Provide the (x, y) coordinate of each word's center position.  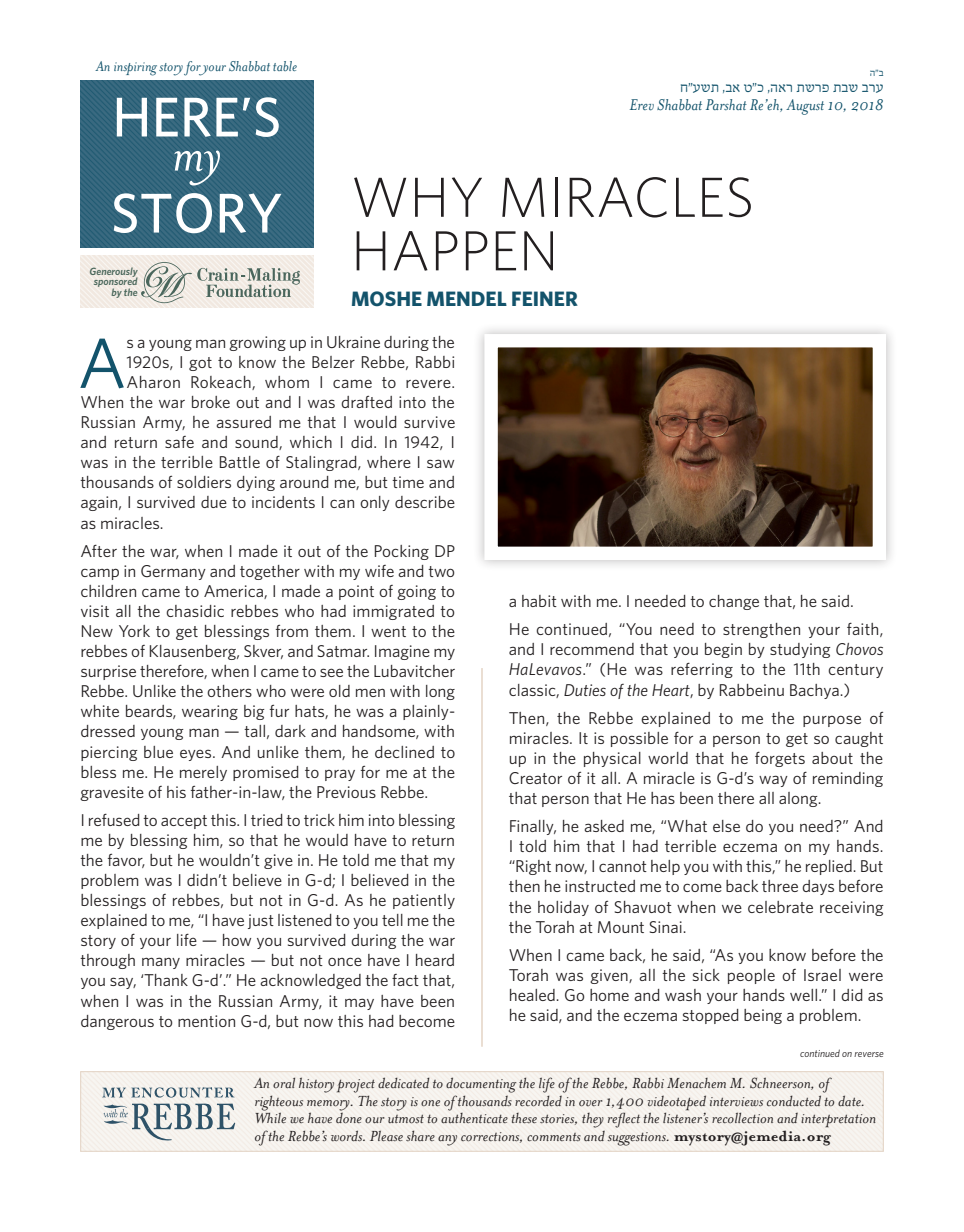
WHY (418, 197)
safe (179, 442)
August (805, 107)
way (773, 781)
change (734, 602)
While (270, 1117)
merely (203, 773)
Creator (535, 778)
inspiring (135, 69)
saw (440, 463)
